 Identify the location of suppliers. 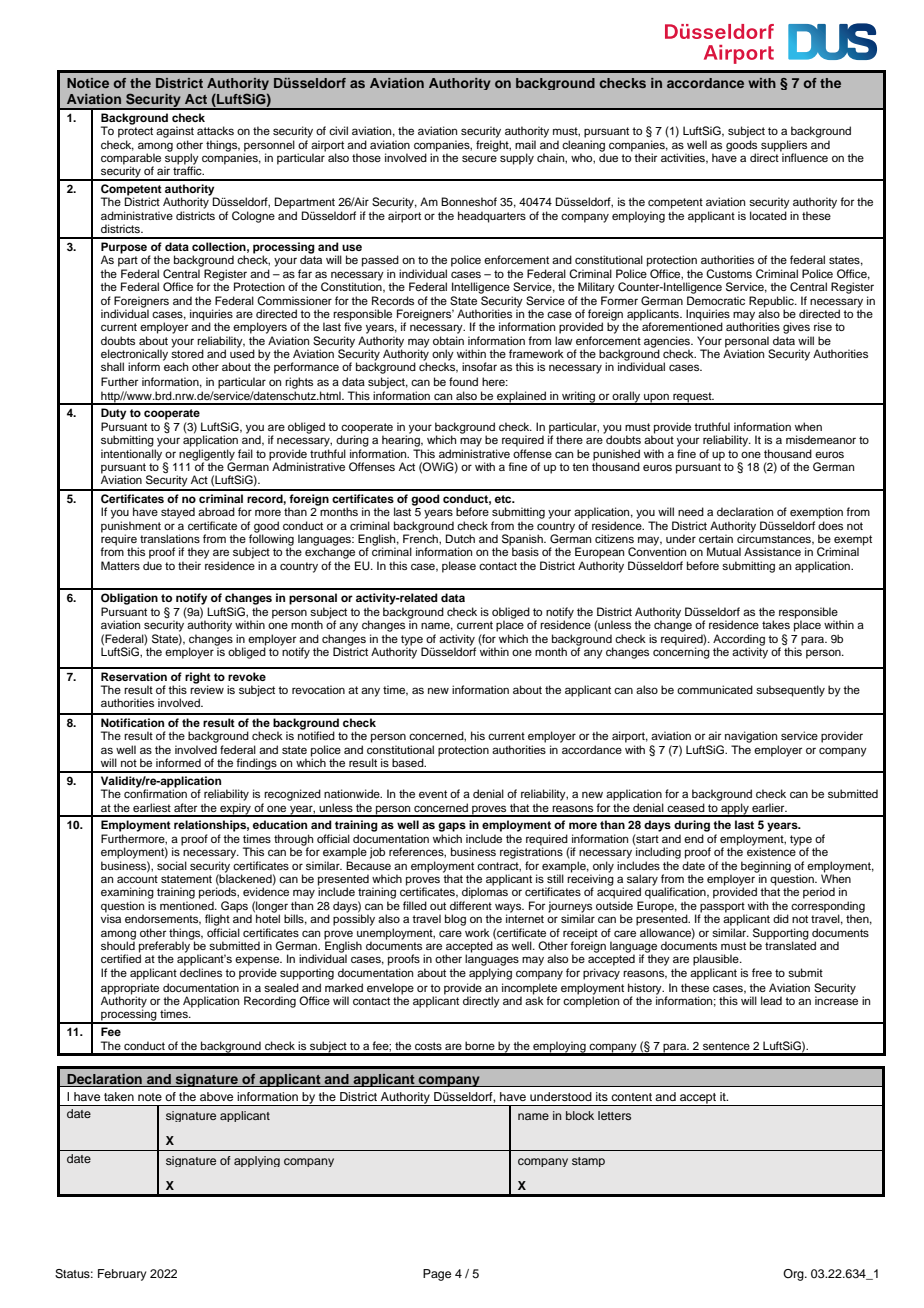
(784, 146).
